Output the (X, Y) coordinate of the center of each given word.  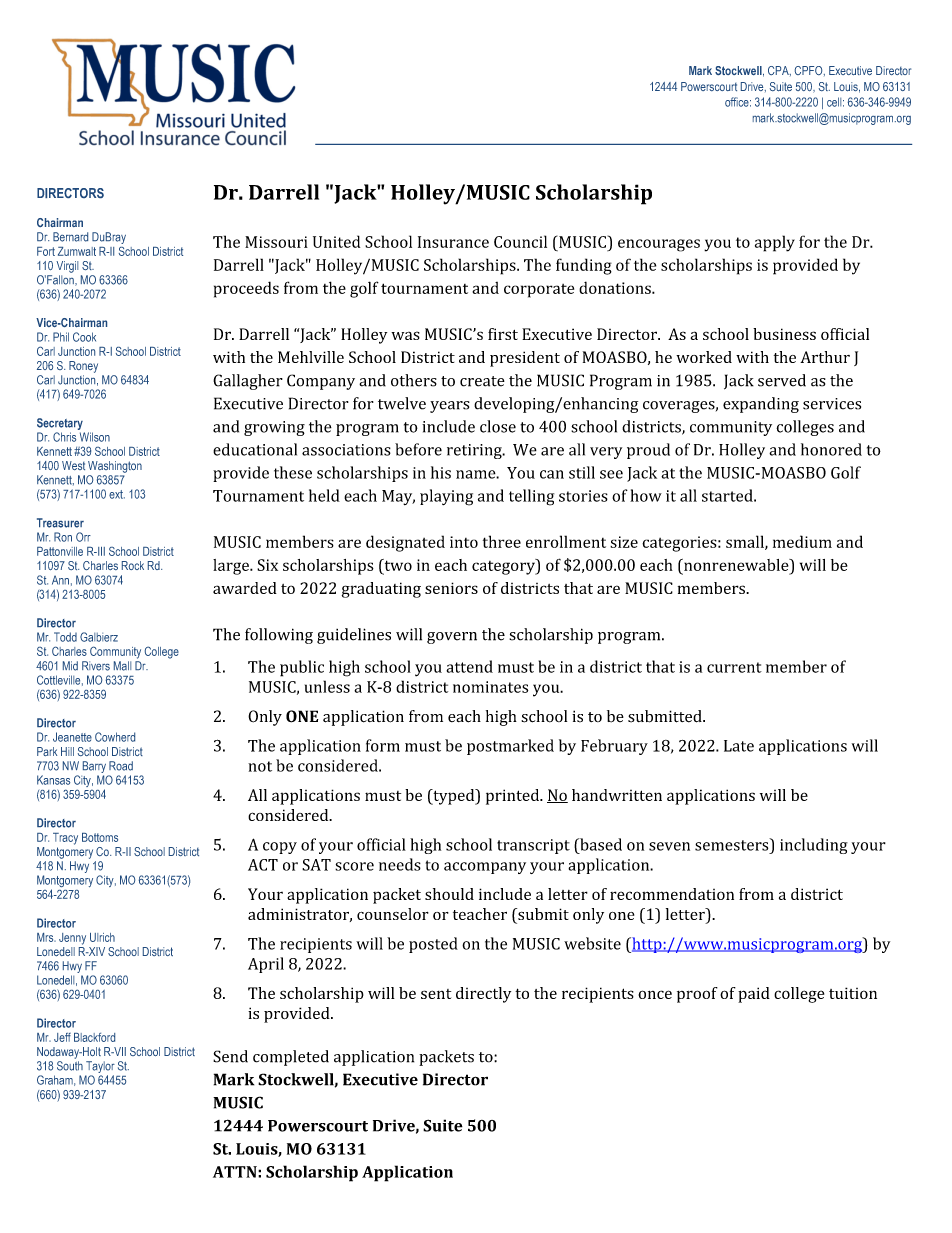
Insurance (453, 242)
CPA (779, 71)
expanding (761, 405)
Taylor (100, 1067)
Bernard (70, 237)
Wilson (95, 437)
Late (739, 746)
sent (436, 994)
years (450, 407)
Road (121, 766)
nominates (490, 687)
